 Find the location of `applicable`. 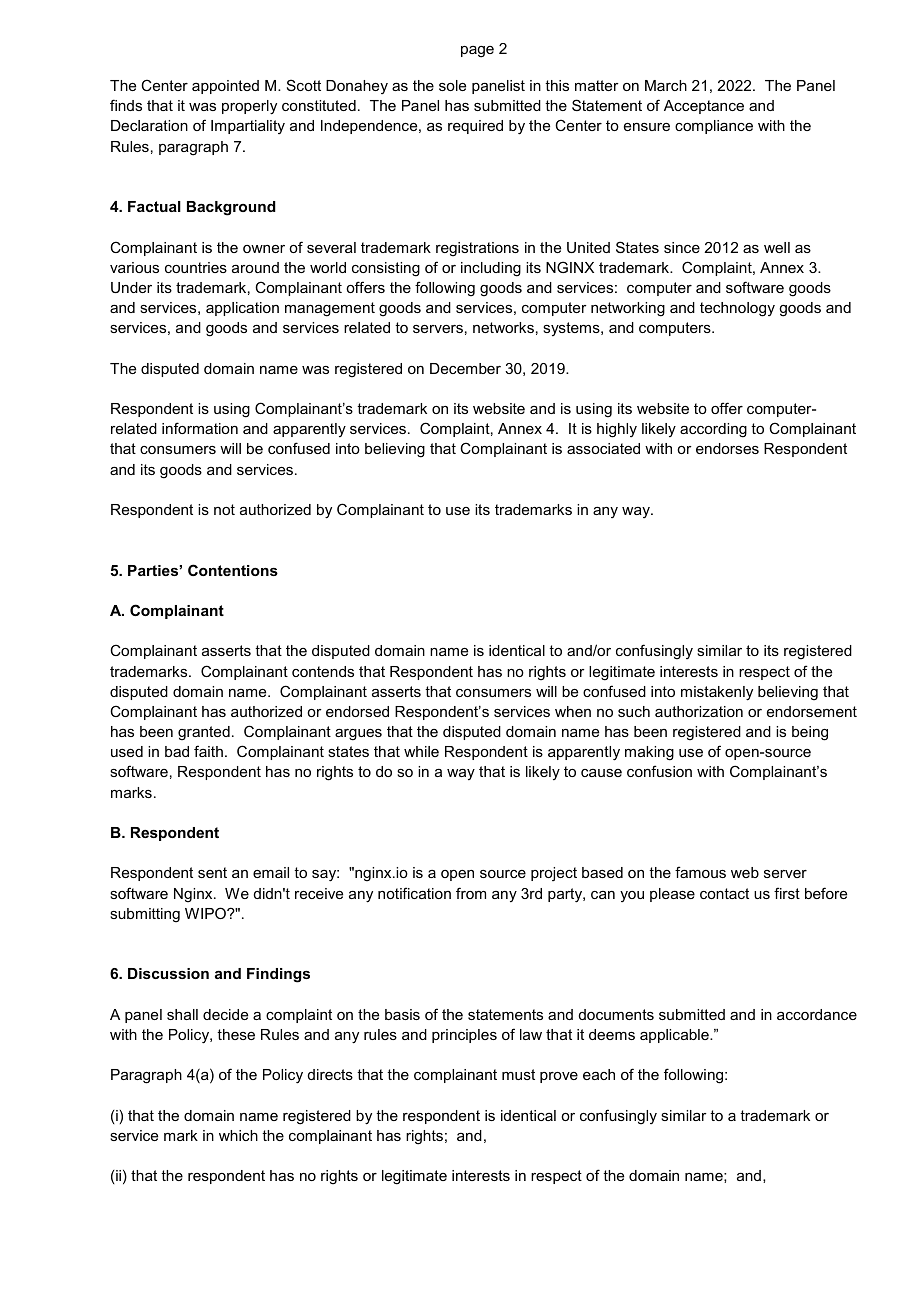

applicable is located at coordinates (675, 1036).
